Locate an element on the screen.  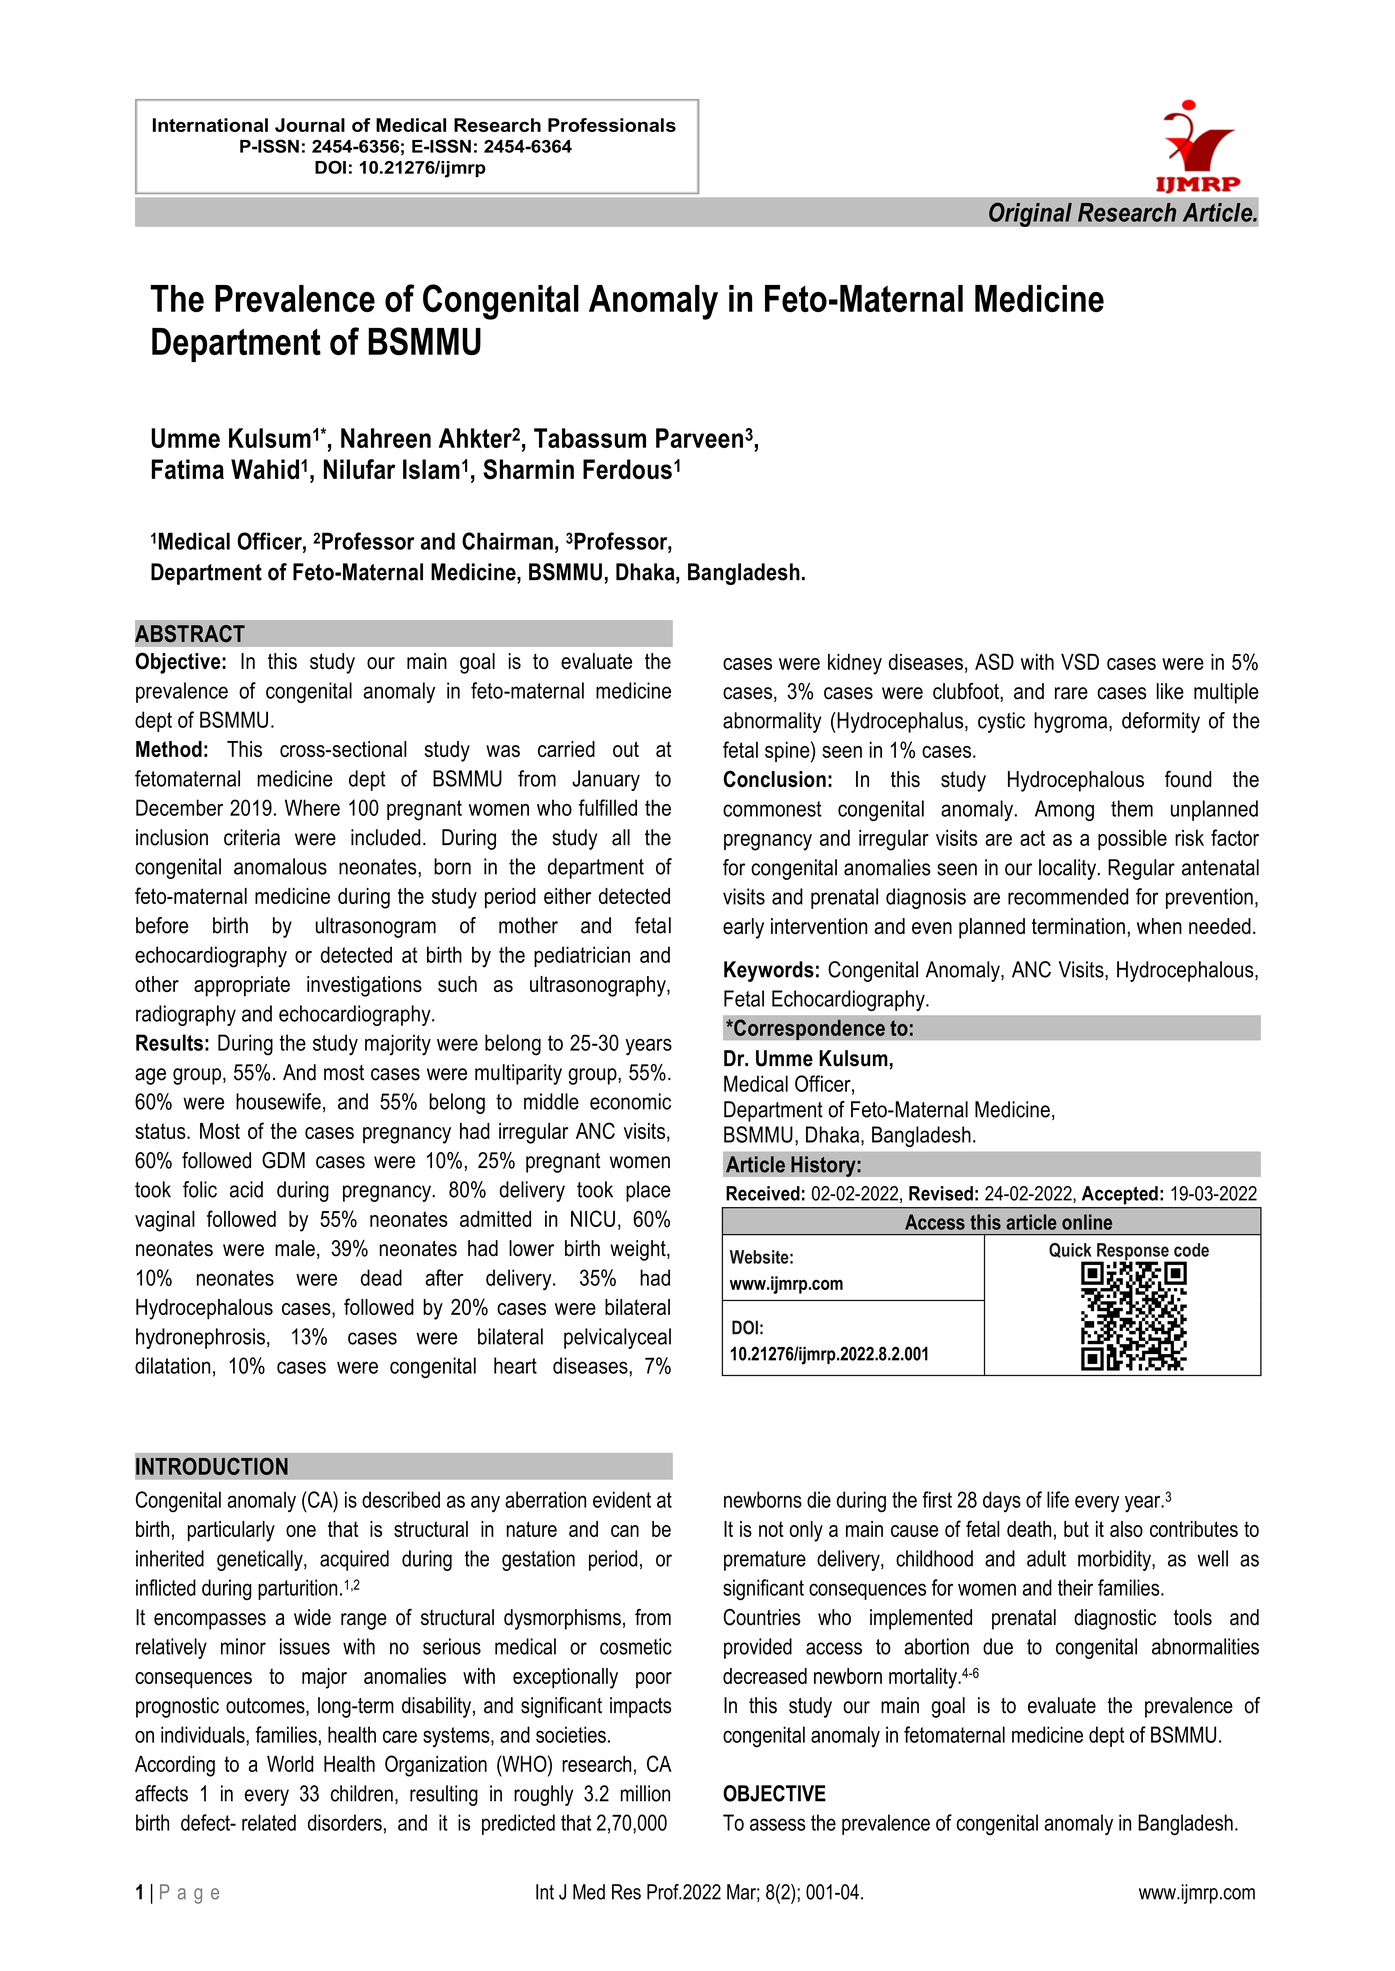
ASD is located at coordinates (994, 661).
